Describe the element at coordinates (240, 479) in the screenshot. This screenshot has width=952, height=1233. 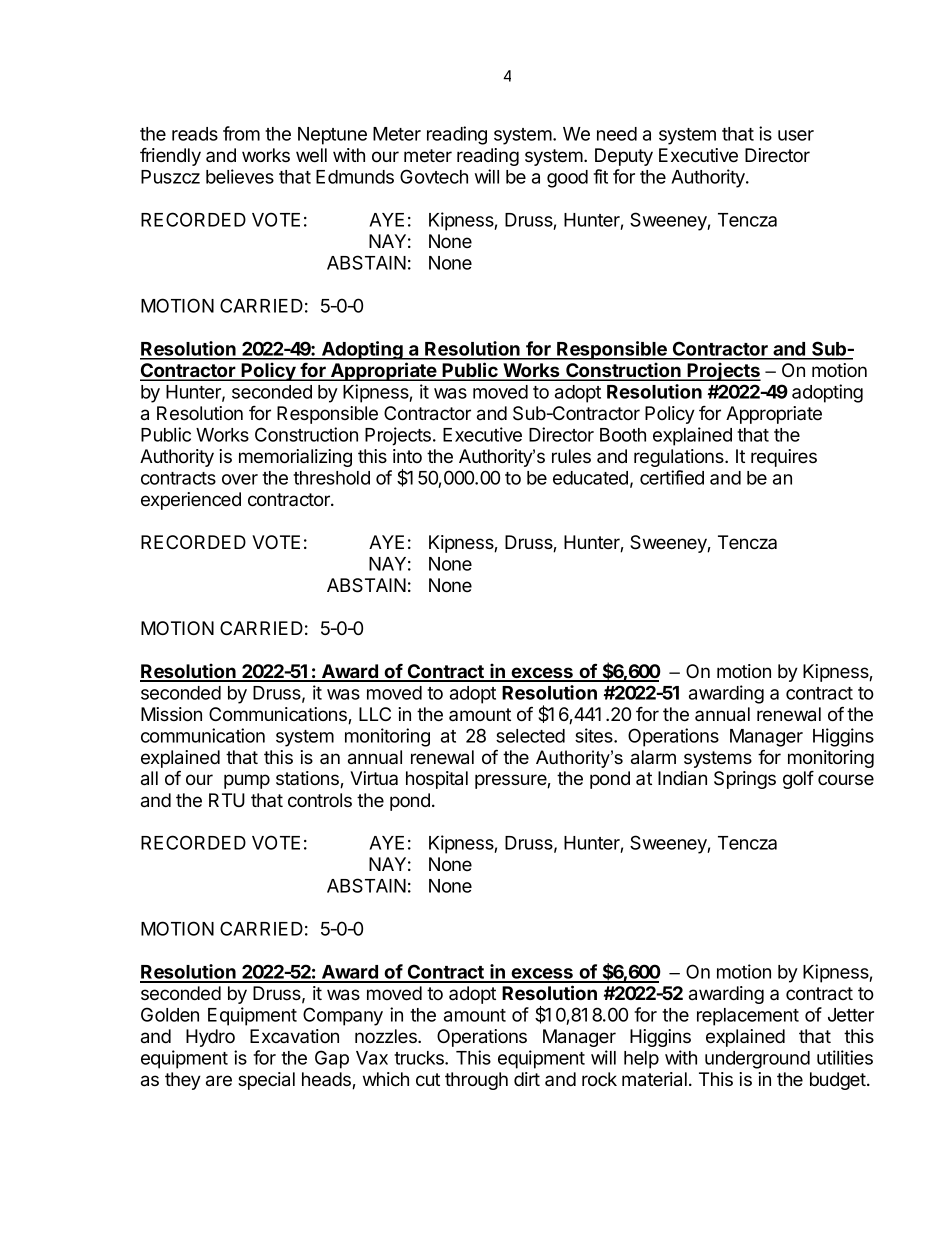
I see `over` at that location.
